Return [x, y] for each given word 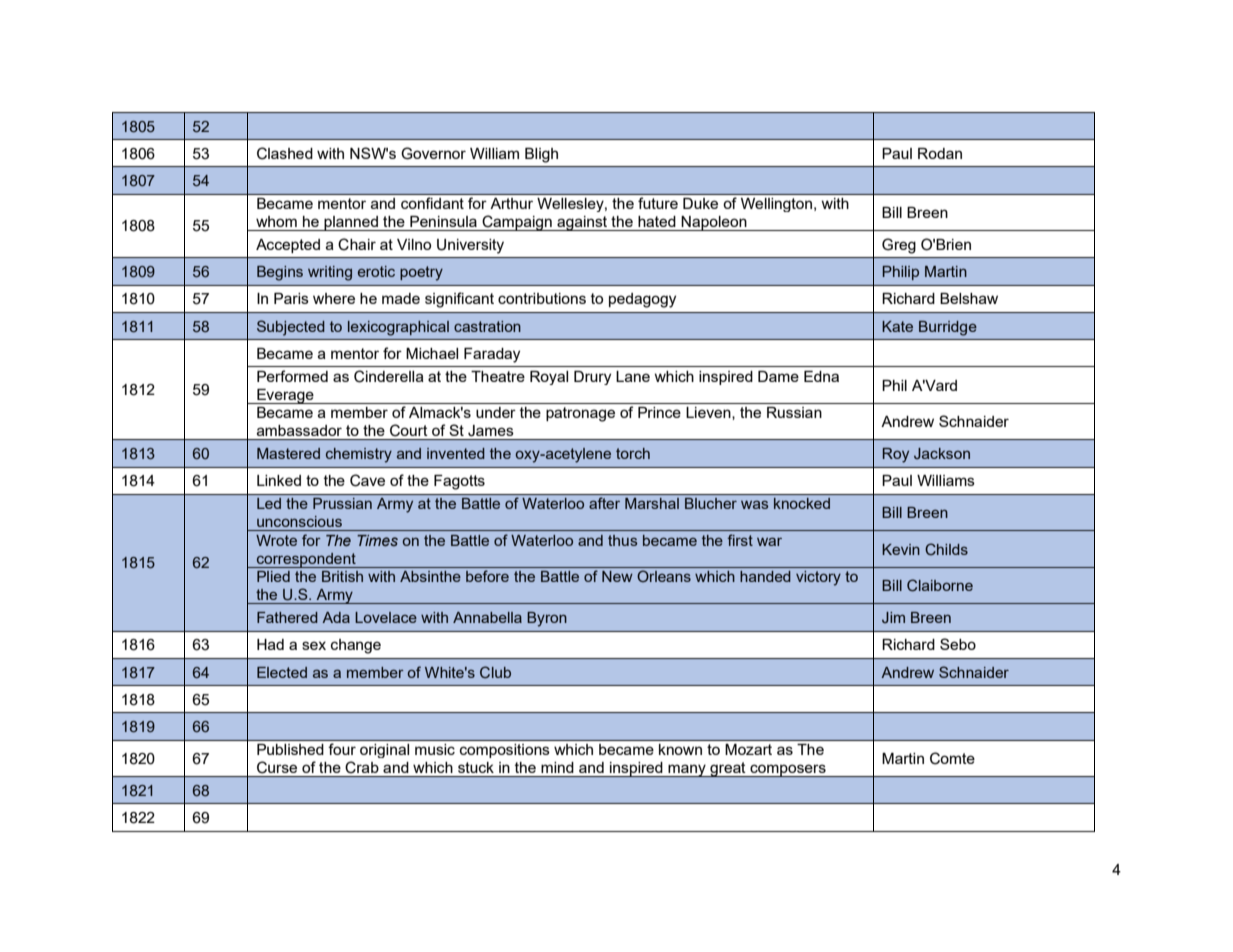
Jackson [942, 453]
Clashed [285, 153]
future [658, 203]
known [680, 749]
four [342, 749]
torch [633, 453]
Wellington [778, 205]
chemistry [359, 455]
